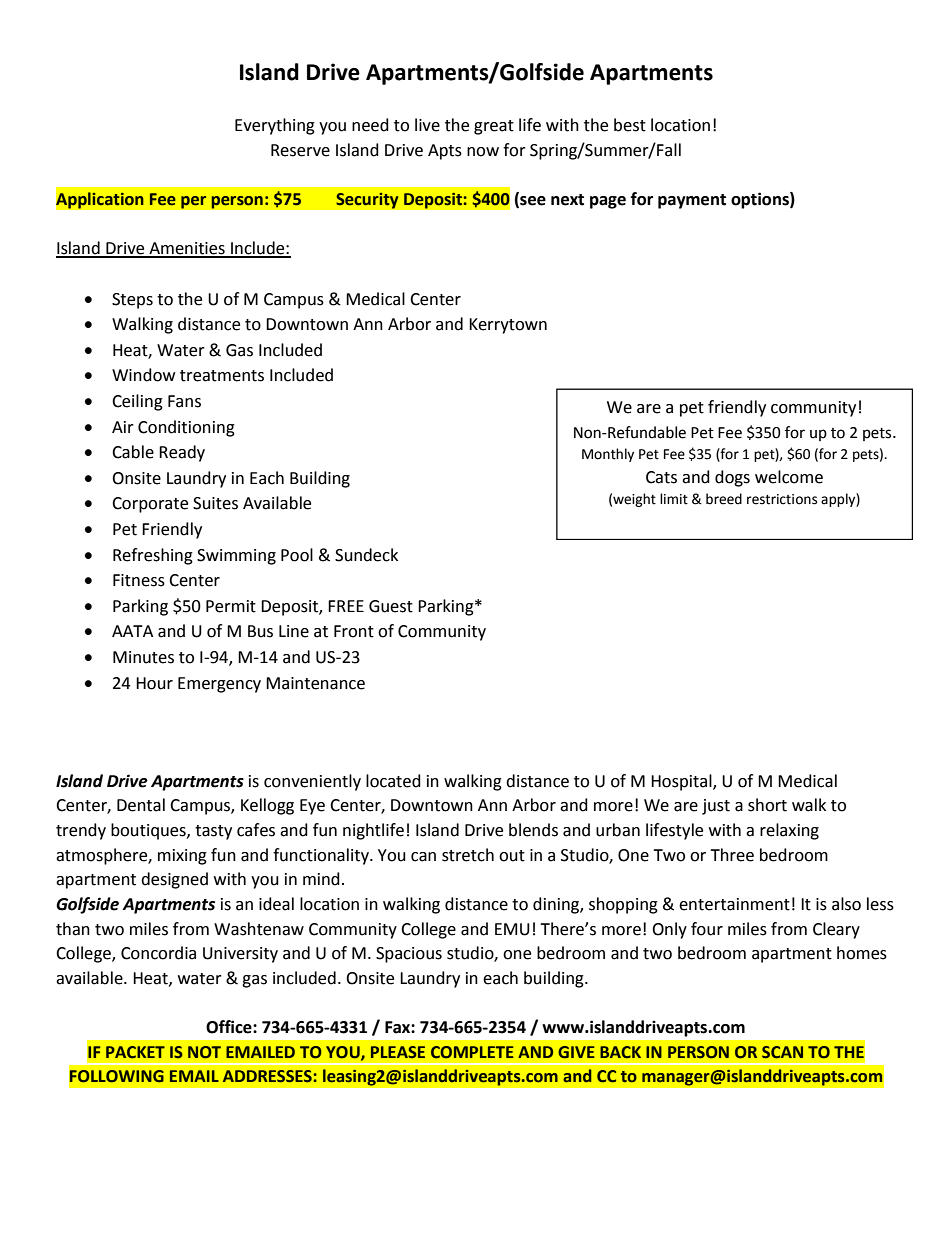  I want to click on Guest, so click(391, 606).
